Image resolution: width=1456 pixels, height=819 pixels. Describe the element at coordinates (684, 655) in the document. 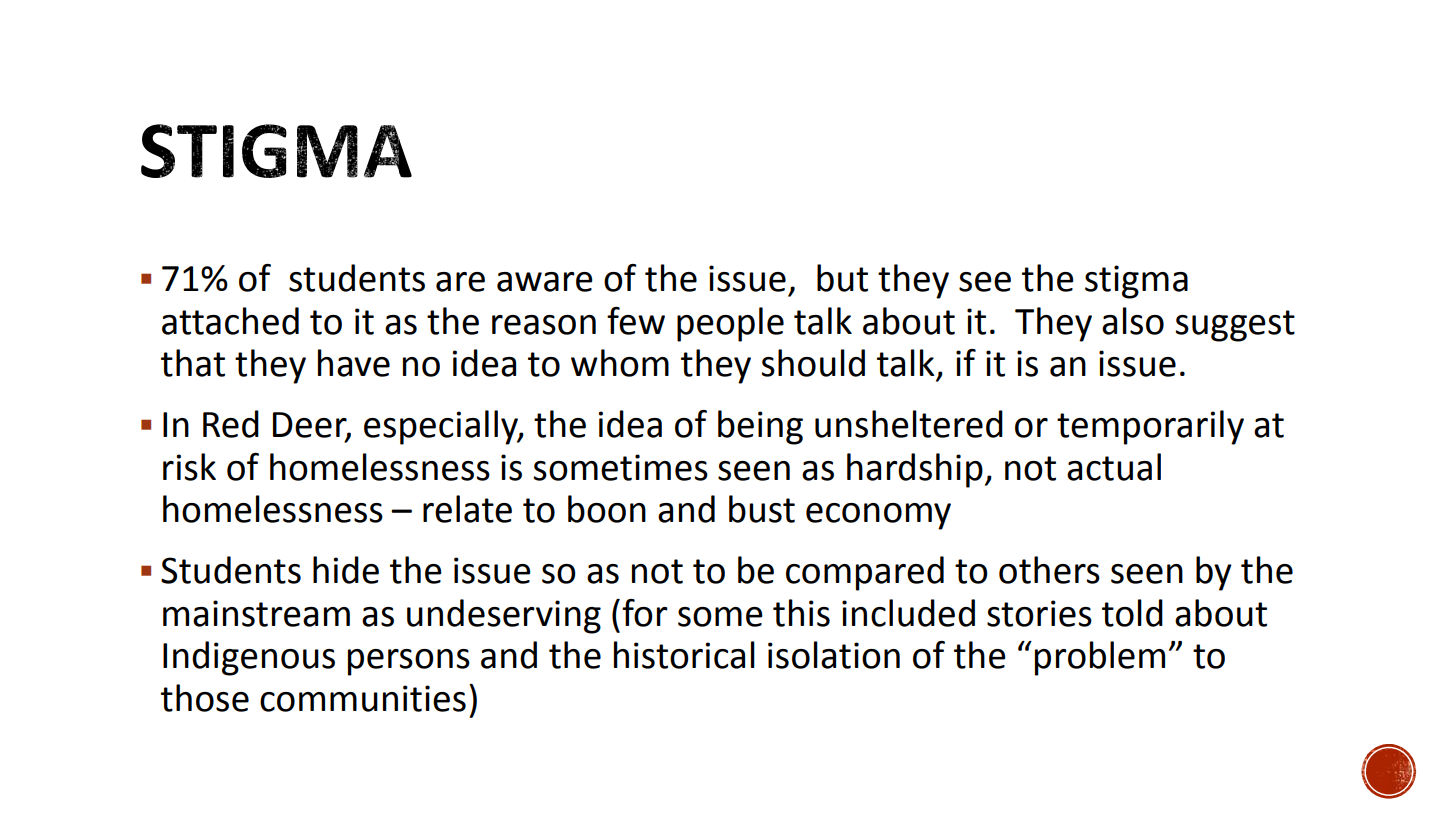

I see `historical` at that location.
